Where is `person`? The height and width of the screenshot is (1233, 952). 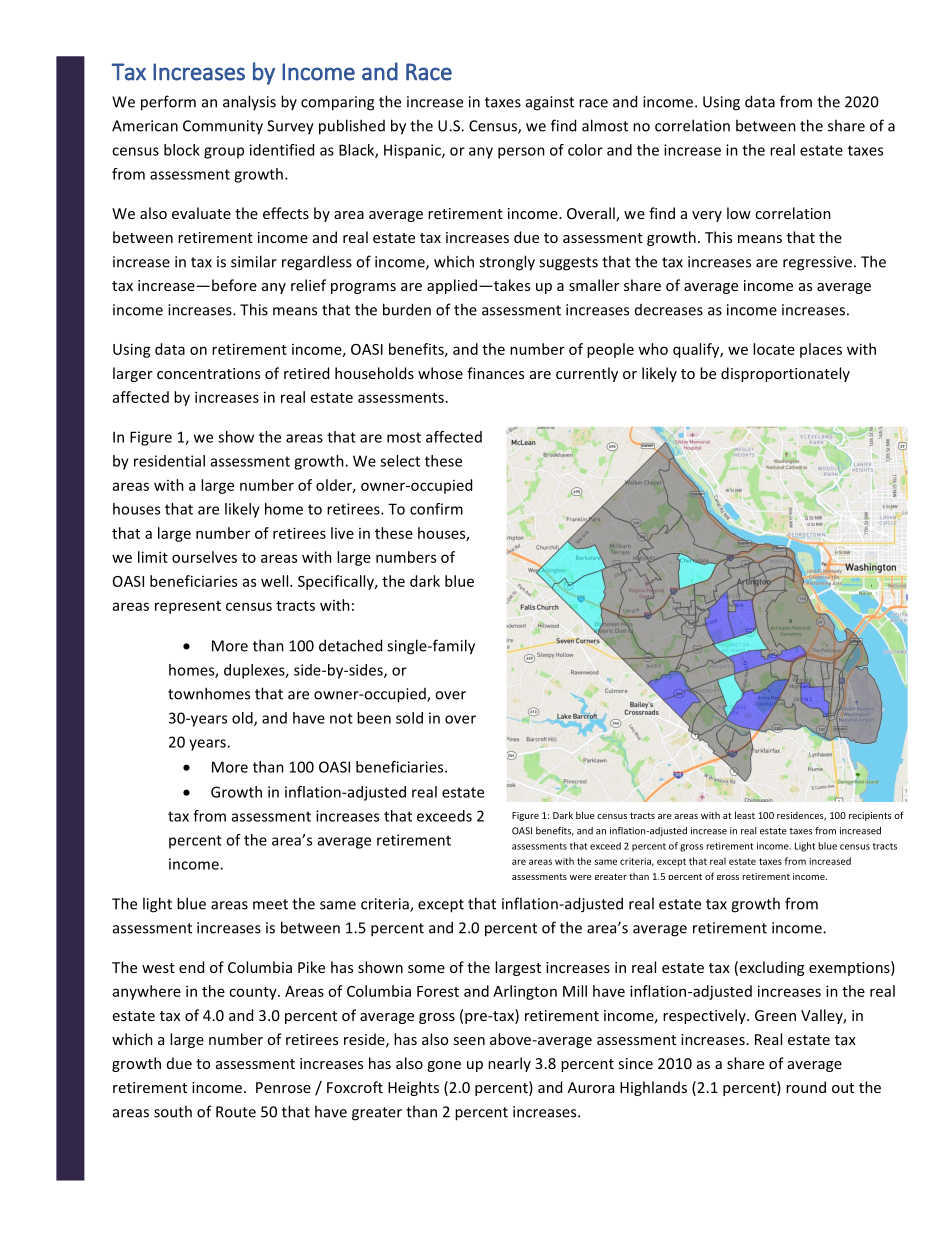 person is located at coordinates (521, 153).
